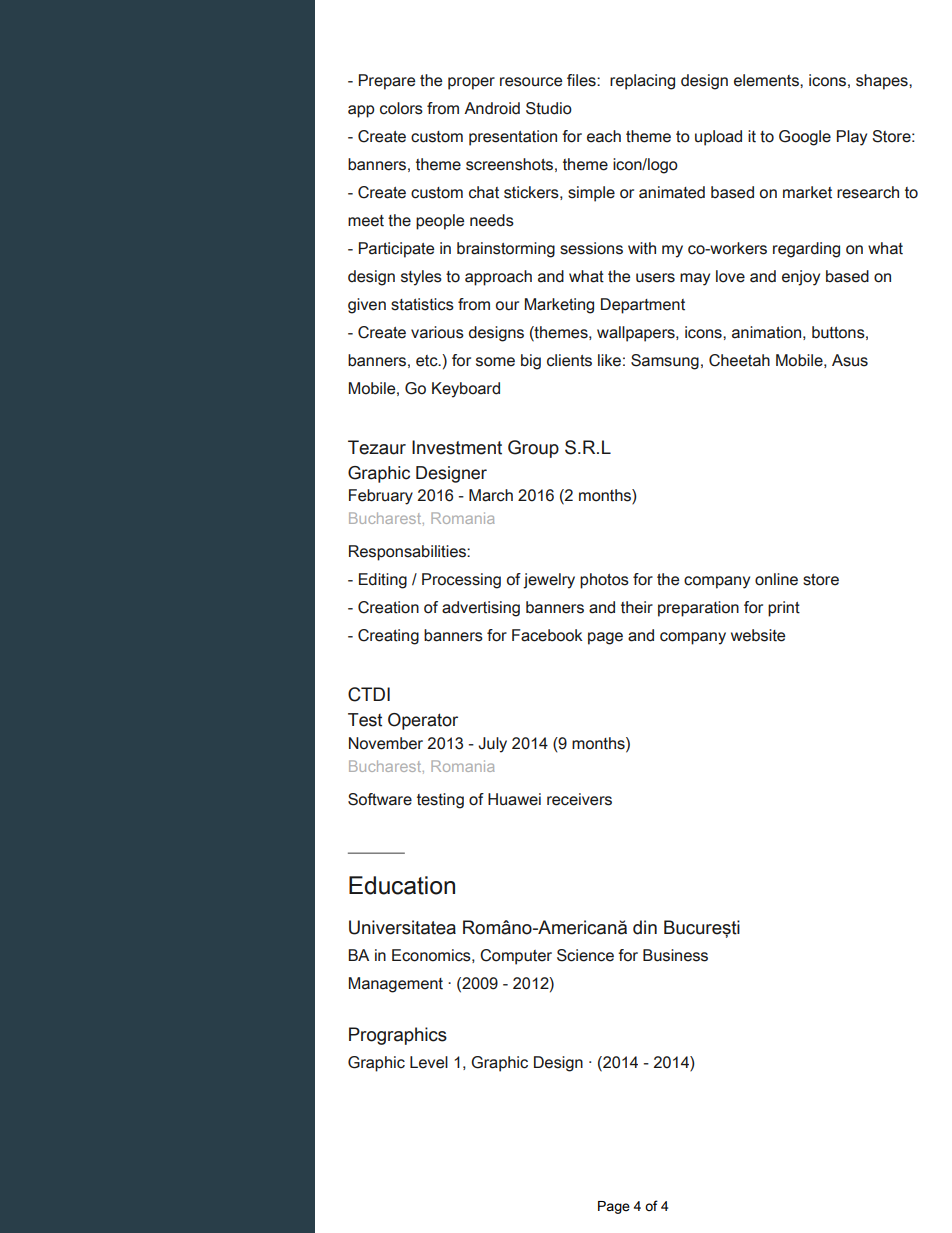 The width and height of the screenshot is (952, 1233). Describe the element at coordinates (579, 799) in the screenshot. I see `receivers` at that location.
